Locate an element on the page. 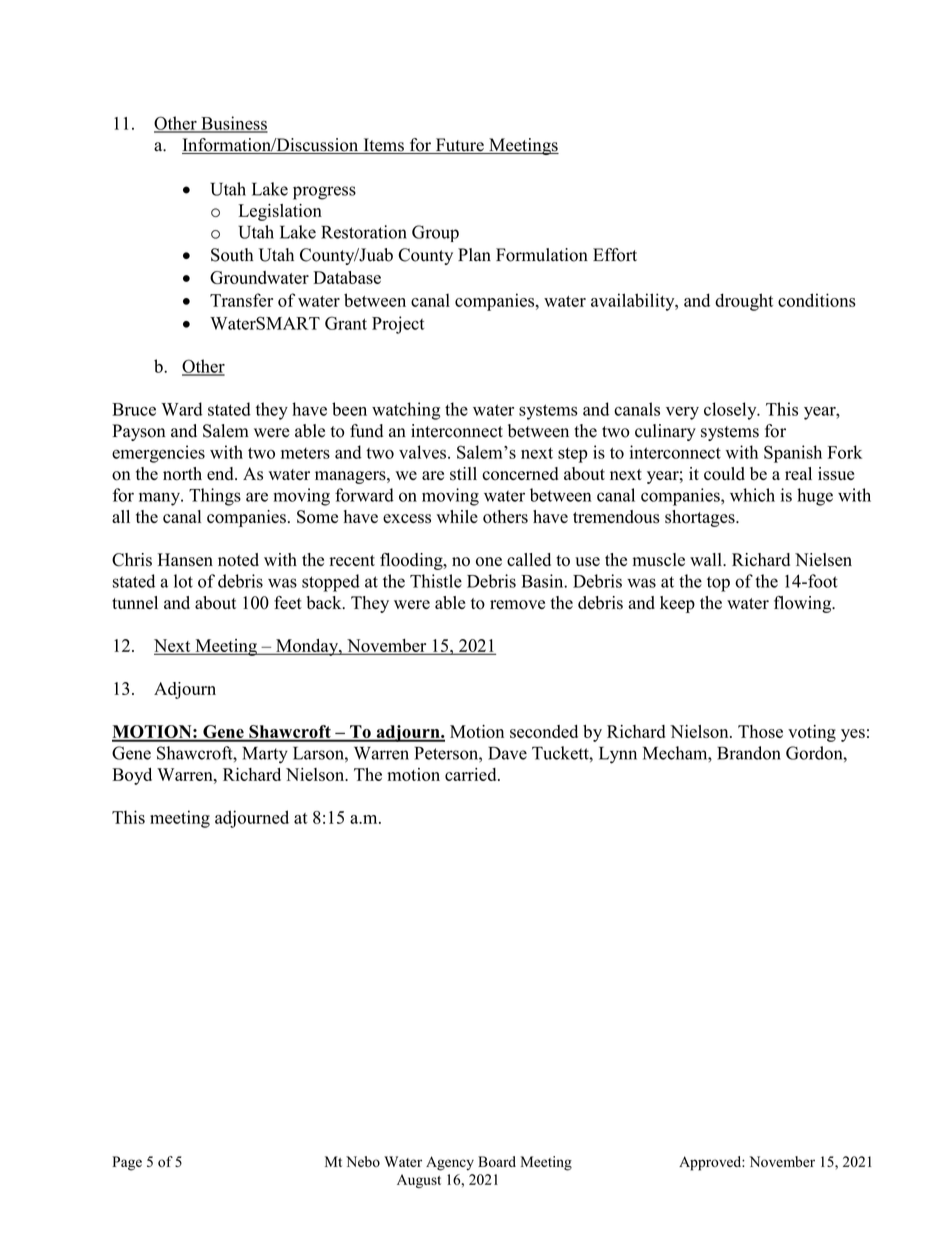 This page has width=952, height=1233. Things is located at coordinates (215, 497).
